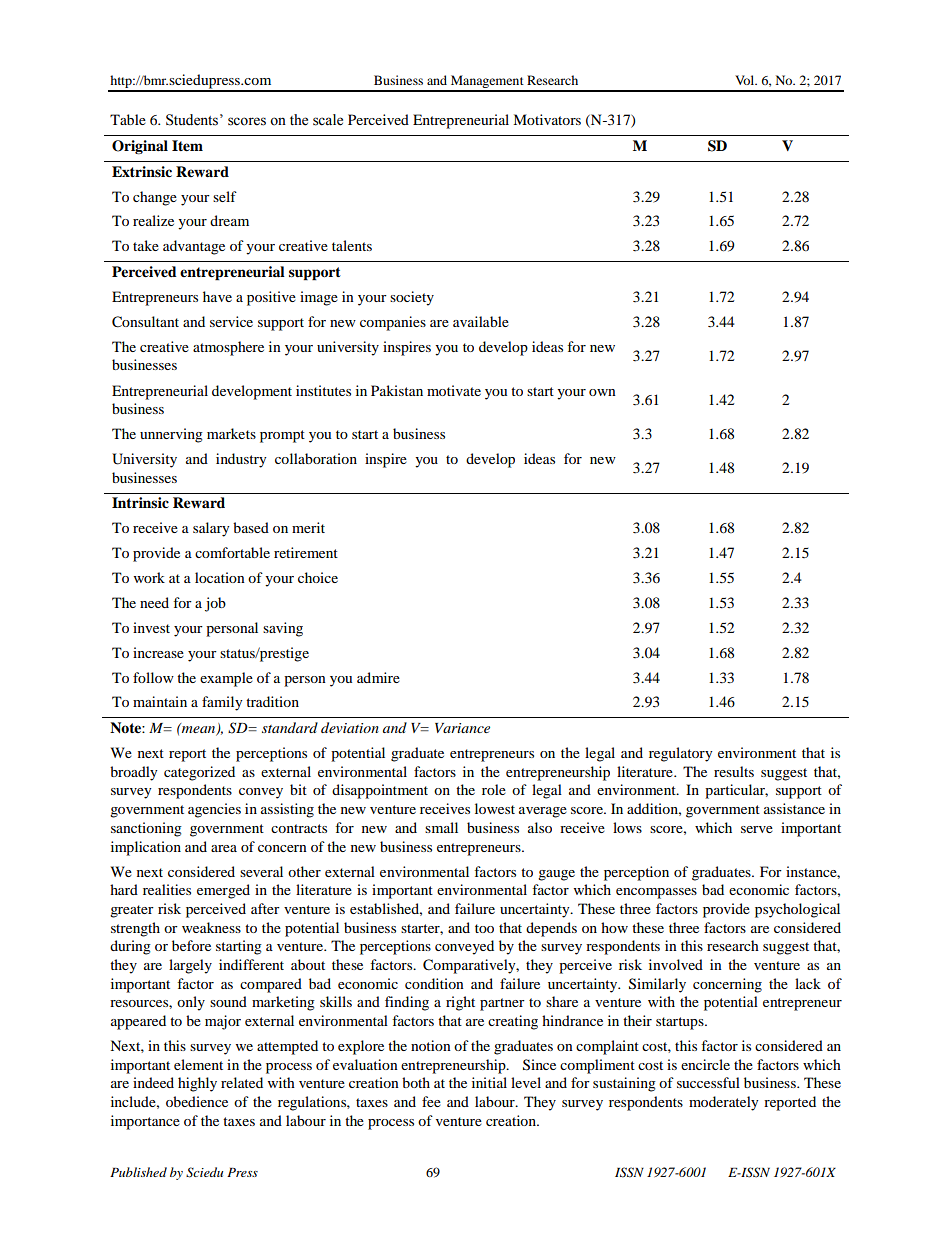  I want to click on fee, so click(431, 1101).
